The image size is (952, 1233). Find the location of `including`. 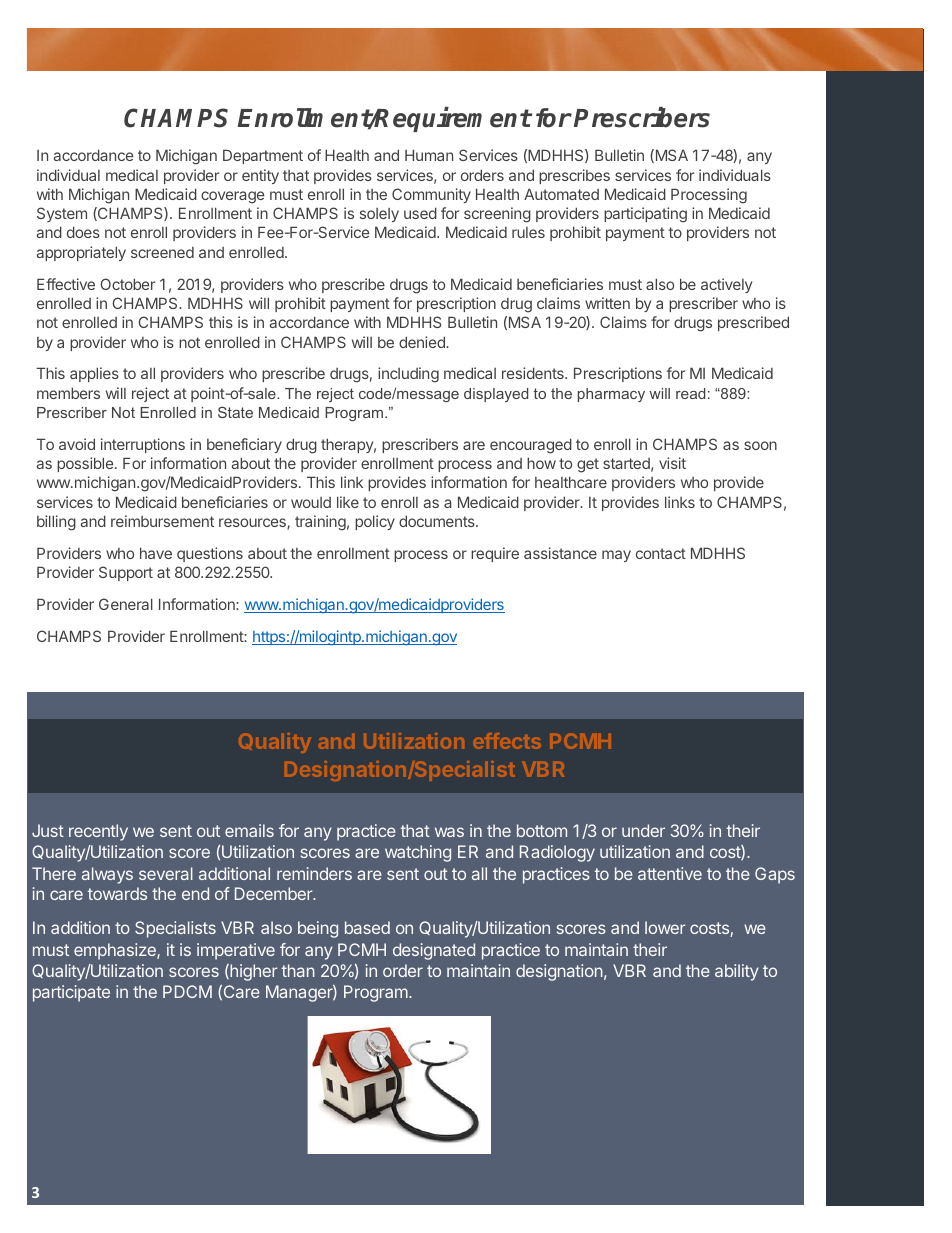

including is located at coordinates (408, 375).
